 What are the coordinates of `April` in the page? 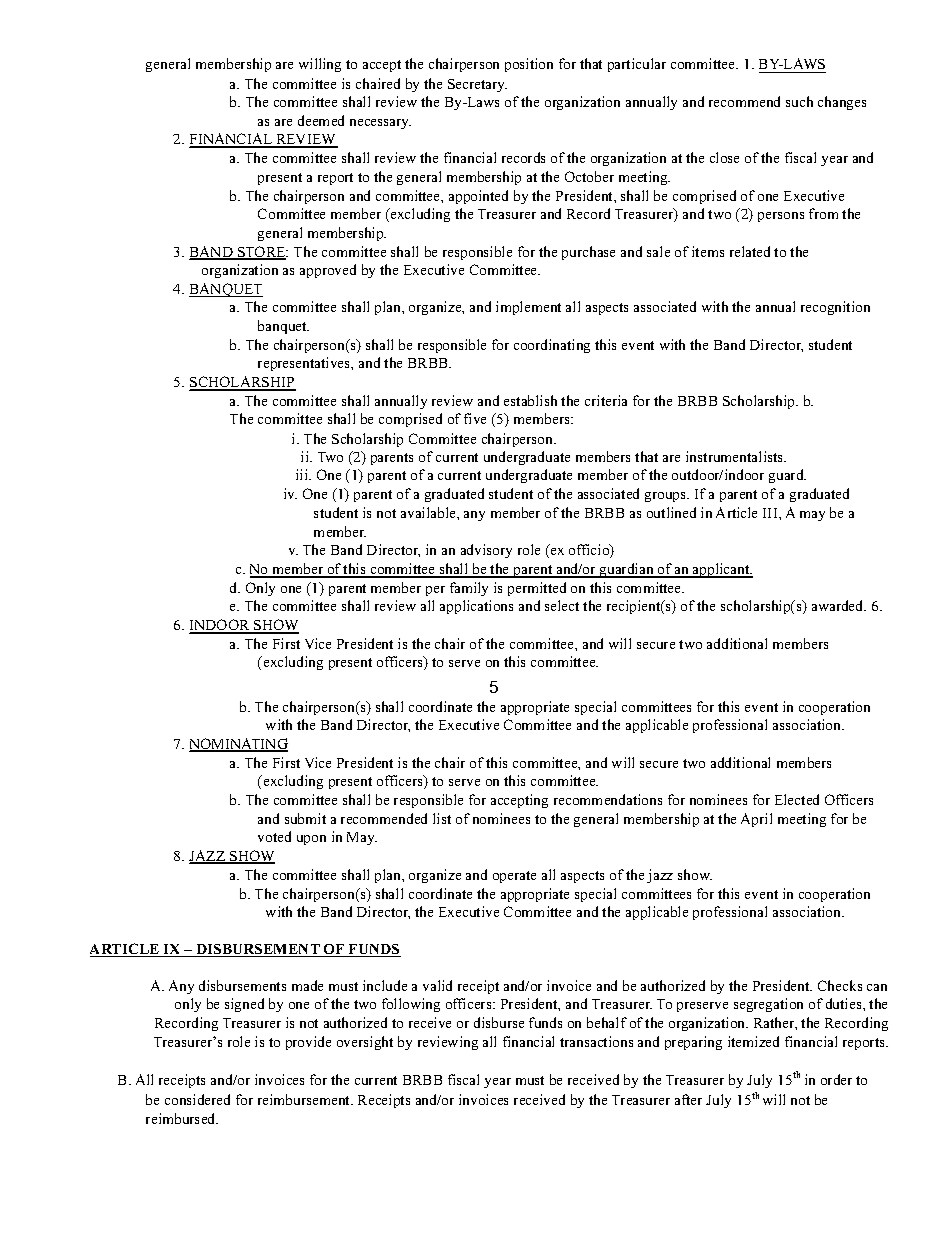 It's located at (756, 820).
